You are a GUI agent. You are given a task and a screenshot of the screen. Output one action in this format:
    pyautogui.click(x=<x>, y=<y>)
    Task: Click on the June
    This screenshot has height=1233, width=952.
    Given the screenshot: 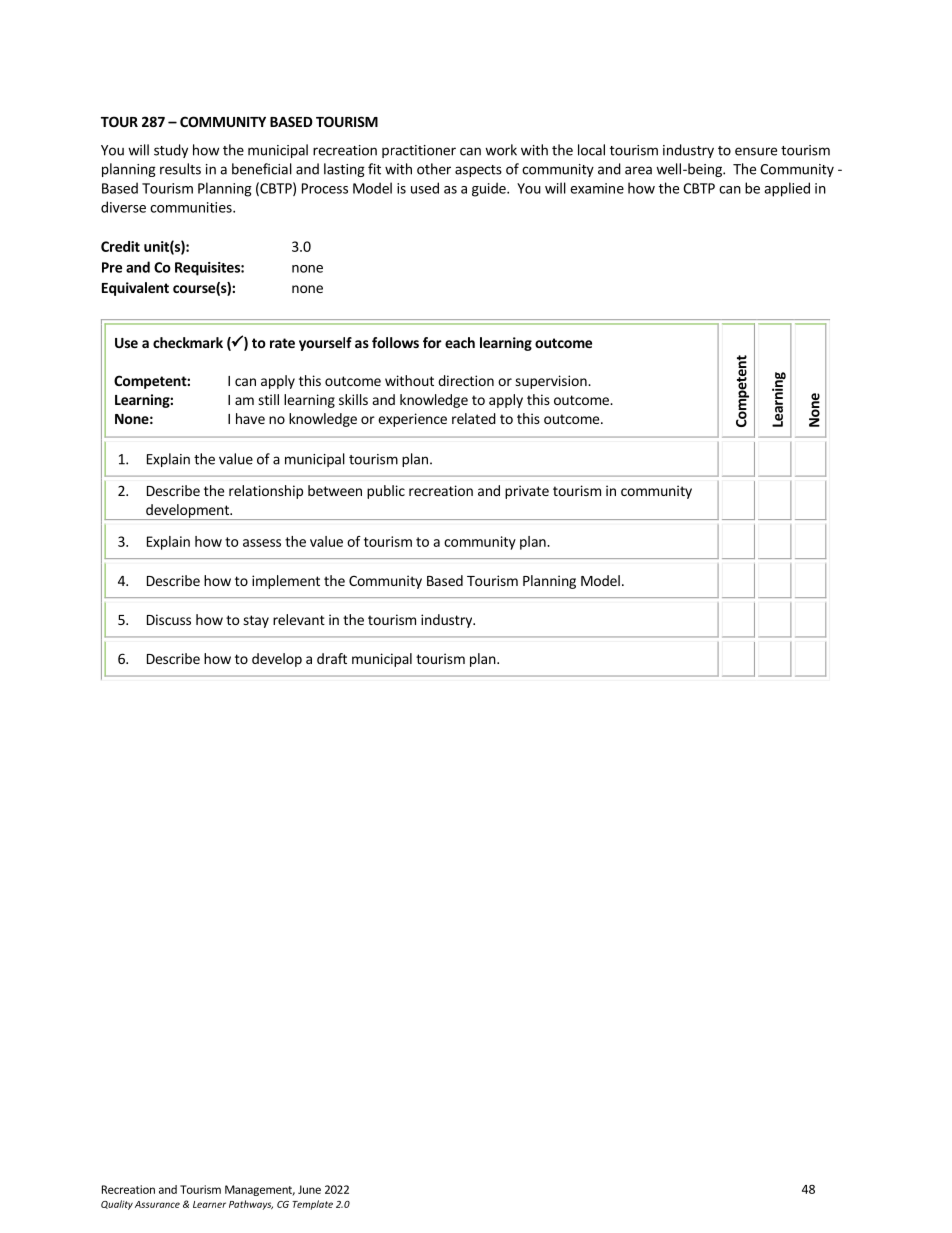 What is the action you would take?
    pyautogui.click(x=309, y=1189)
